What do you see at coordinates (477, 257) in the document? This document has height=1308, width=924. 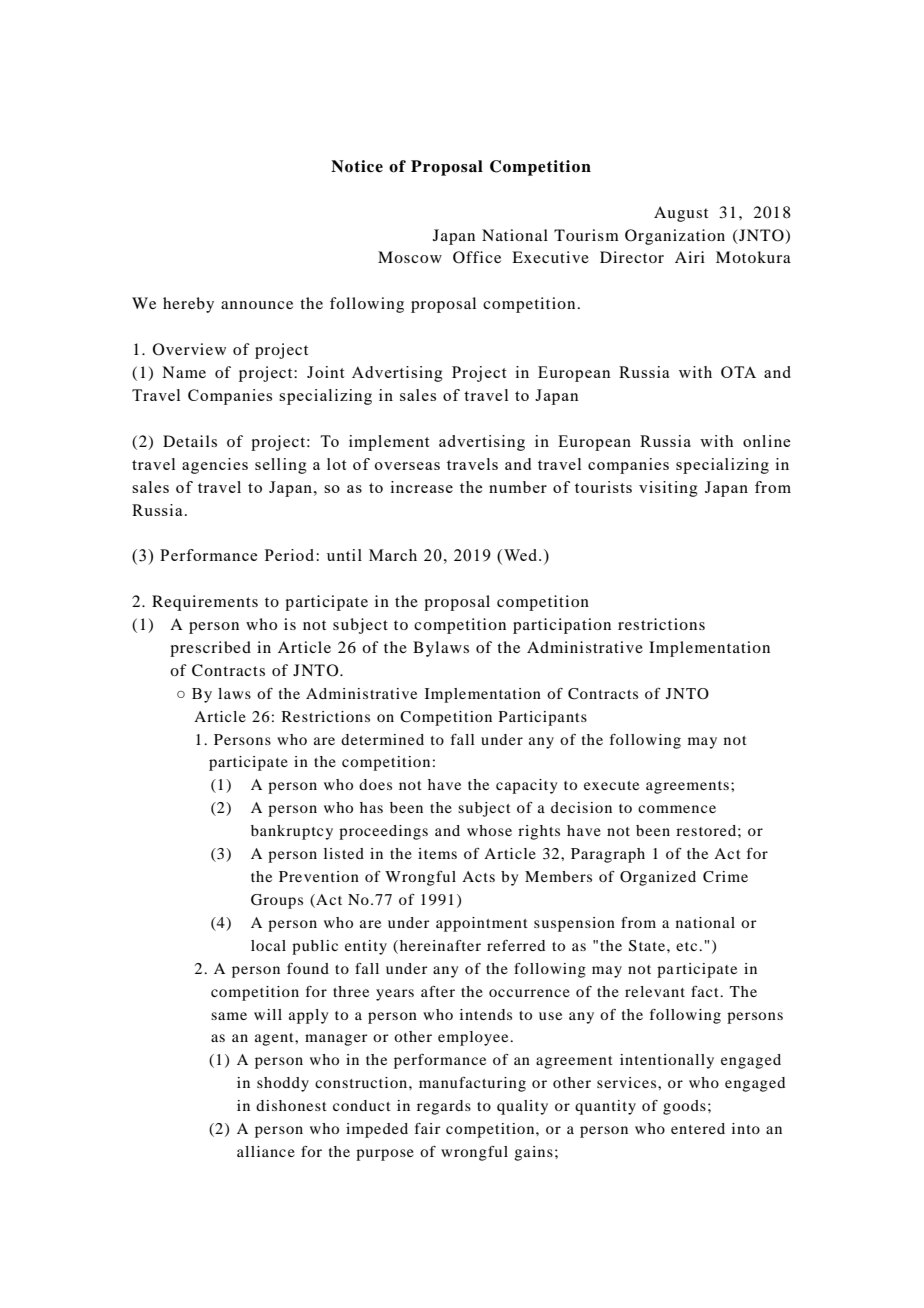 I see `Office` at bounding box center [477, 257].
